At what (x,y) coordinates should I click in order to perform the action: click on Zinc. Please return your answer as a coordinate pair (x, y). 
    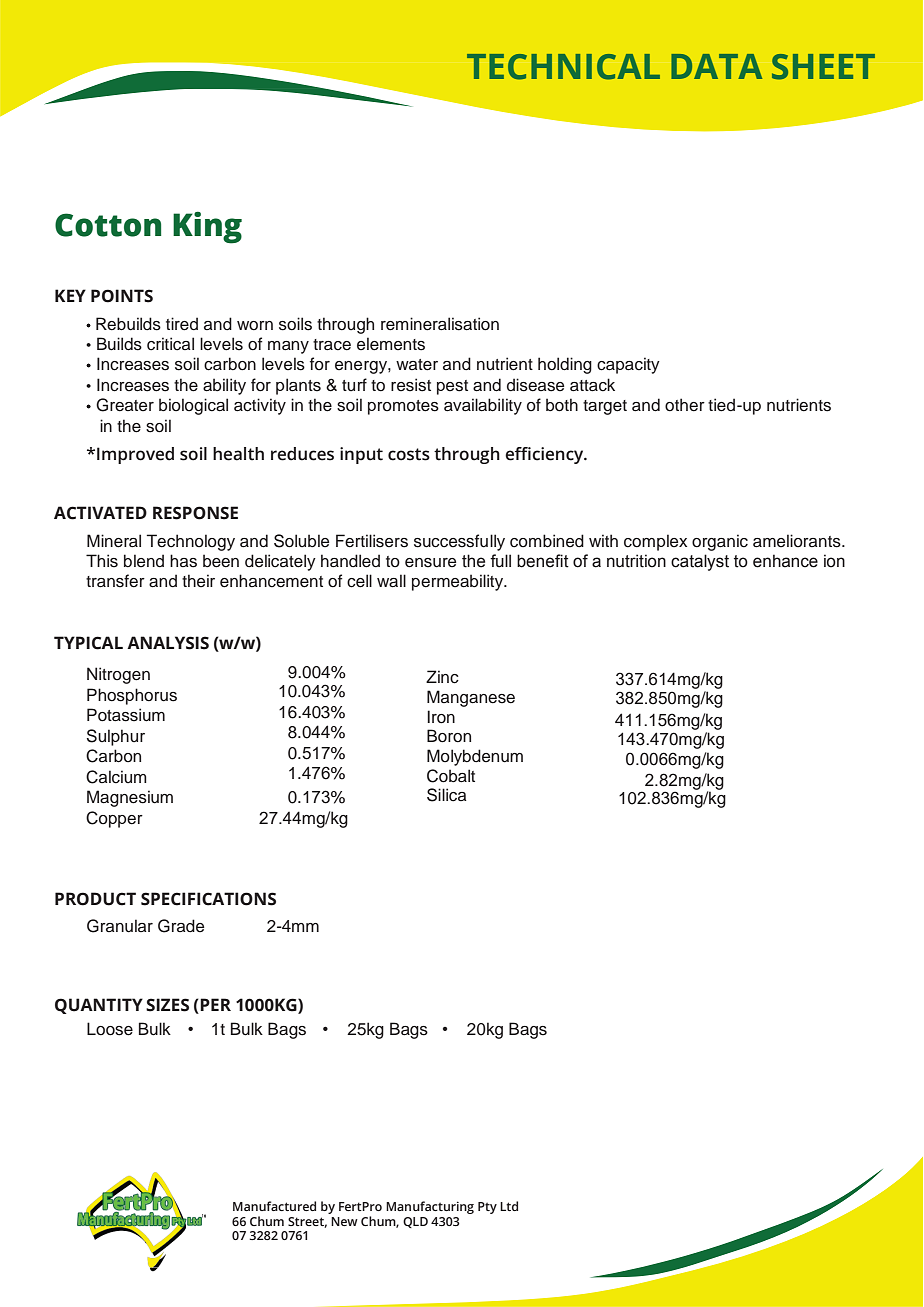
    Looking at the image, I should click on (442, 677).
